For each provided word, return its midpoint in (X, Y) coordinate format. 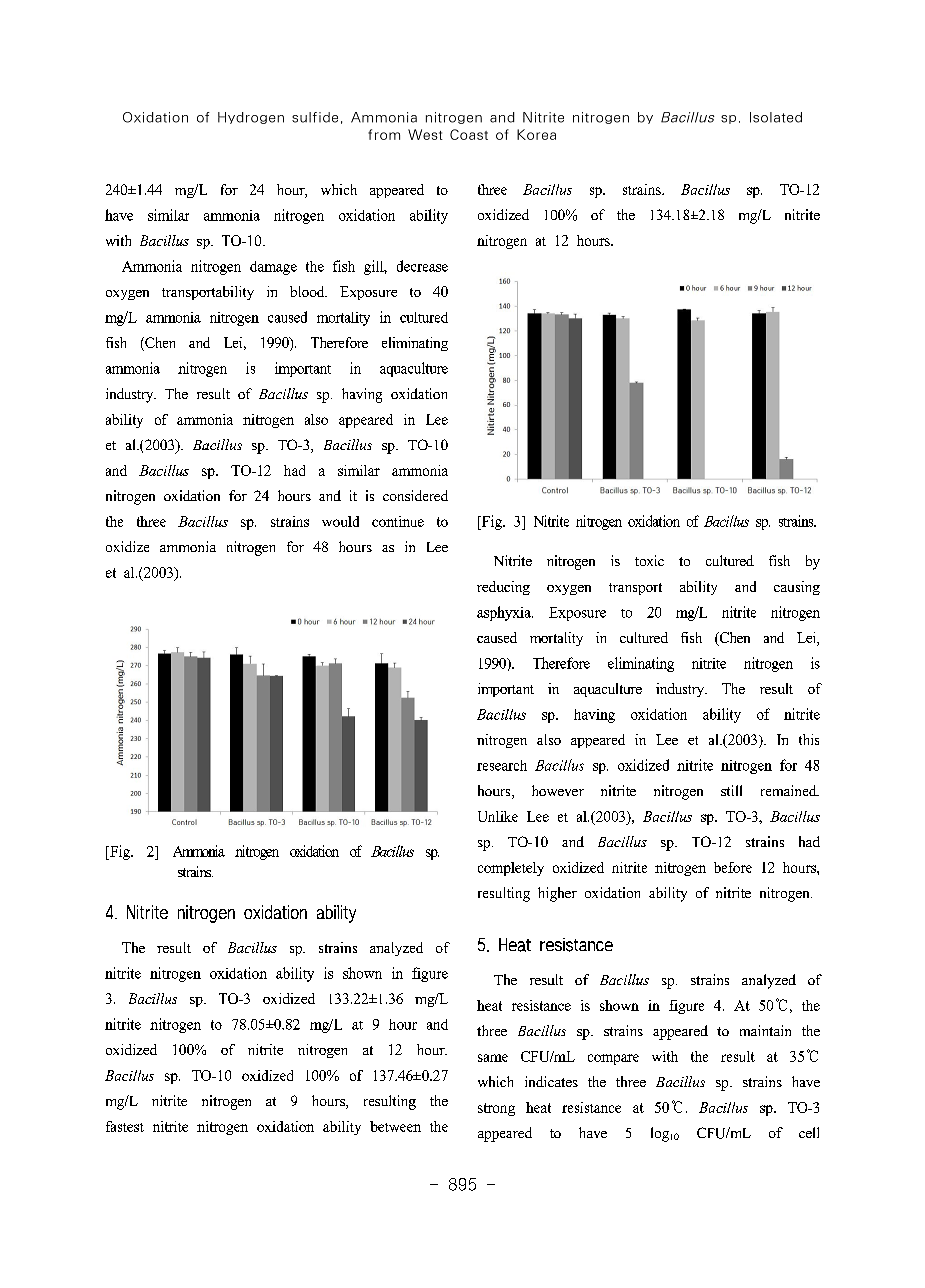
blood (308, 291)
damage (273, 268)
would (340, 521)
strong (496, 1109)
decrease (422, 266)
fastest (125, 1126)
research (502, 765)
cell (809, 1132)
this (809, 739)
